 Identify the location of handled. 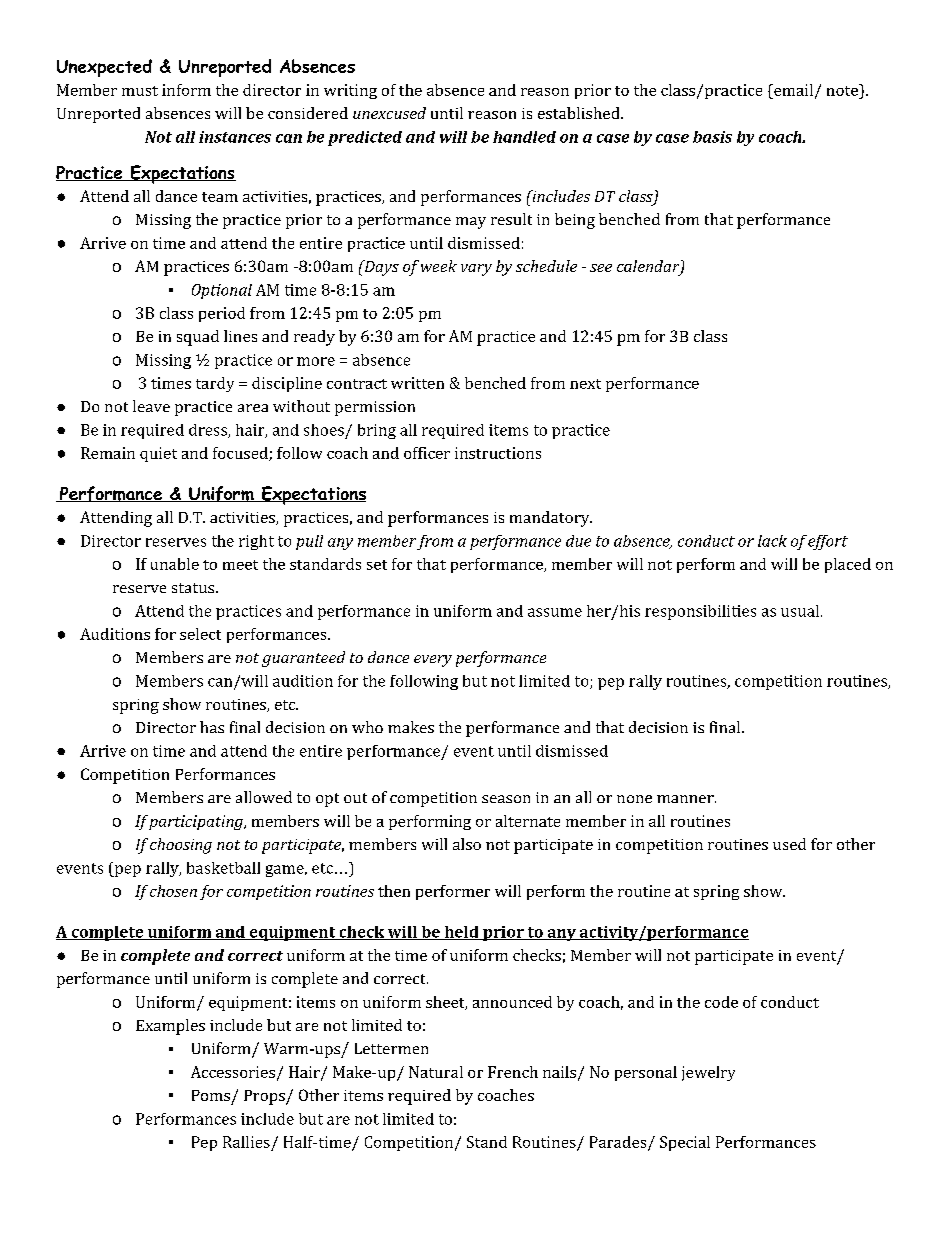
(524, 137).
